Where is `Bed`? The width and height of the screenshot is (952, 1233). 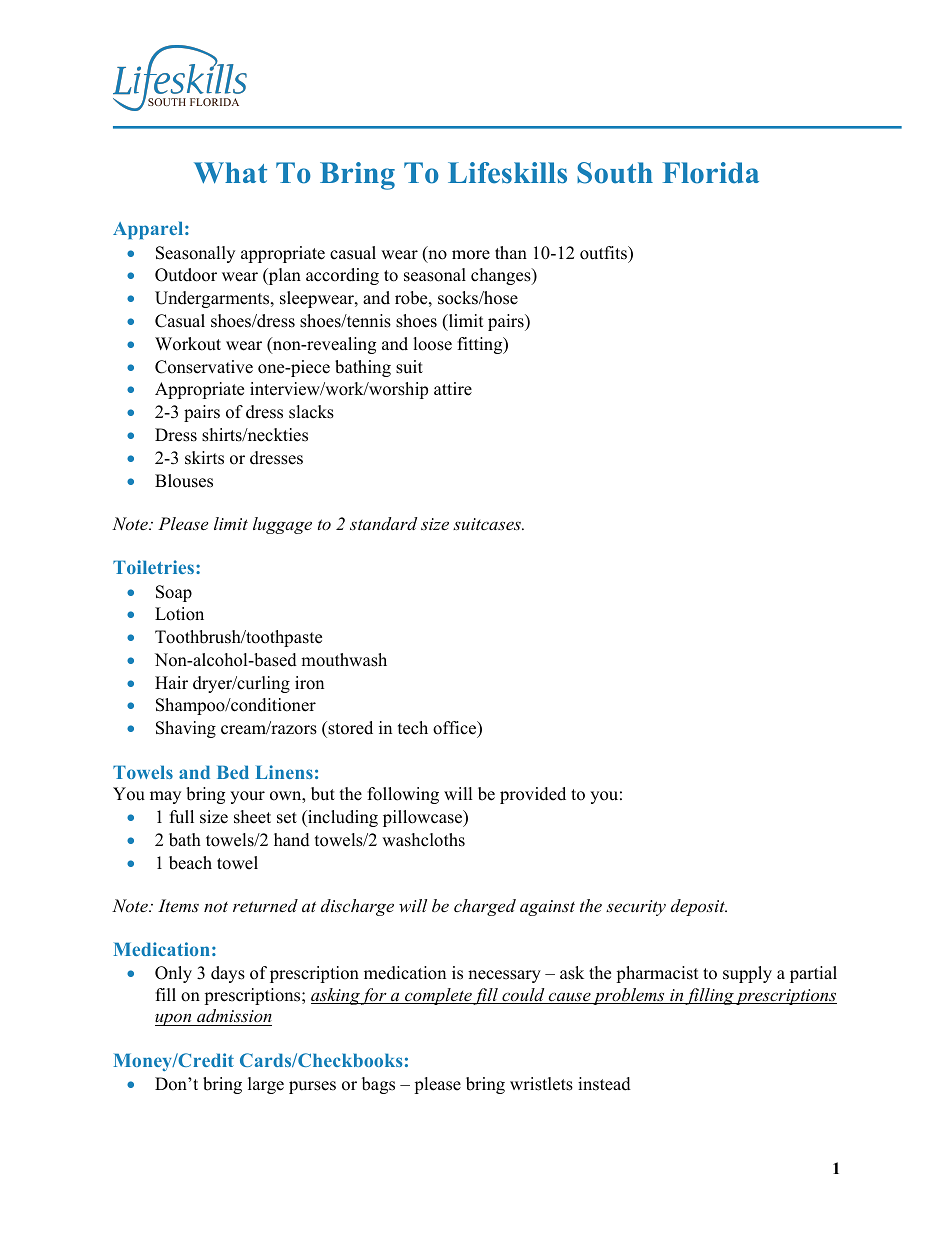
Bed is located at coordinates (233, 772).
